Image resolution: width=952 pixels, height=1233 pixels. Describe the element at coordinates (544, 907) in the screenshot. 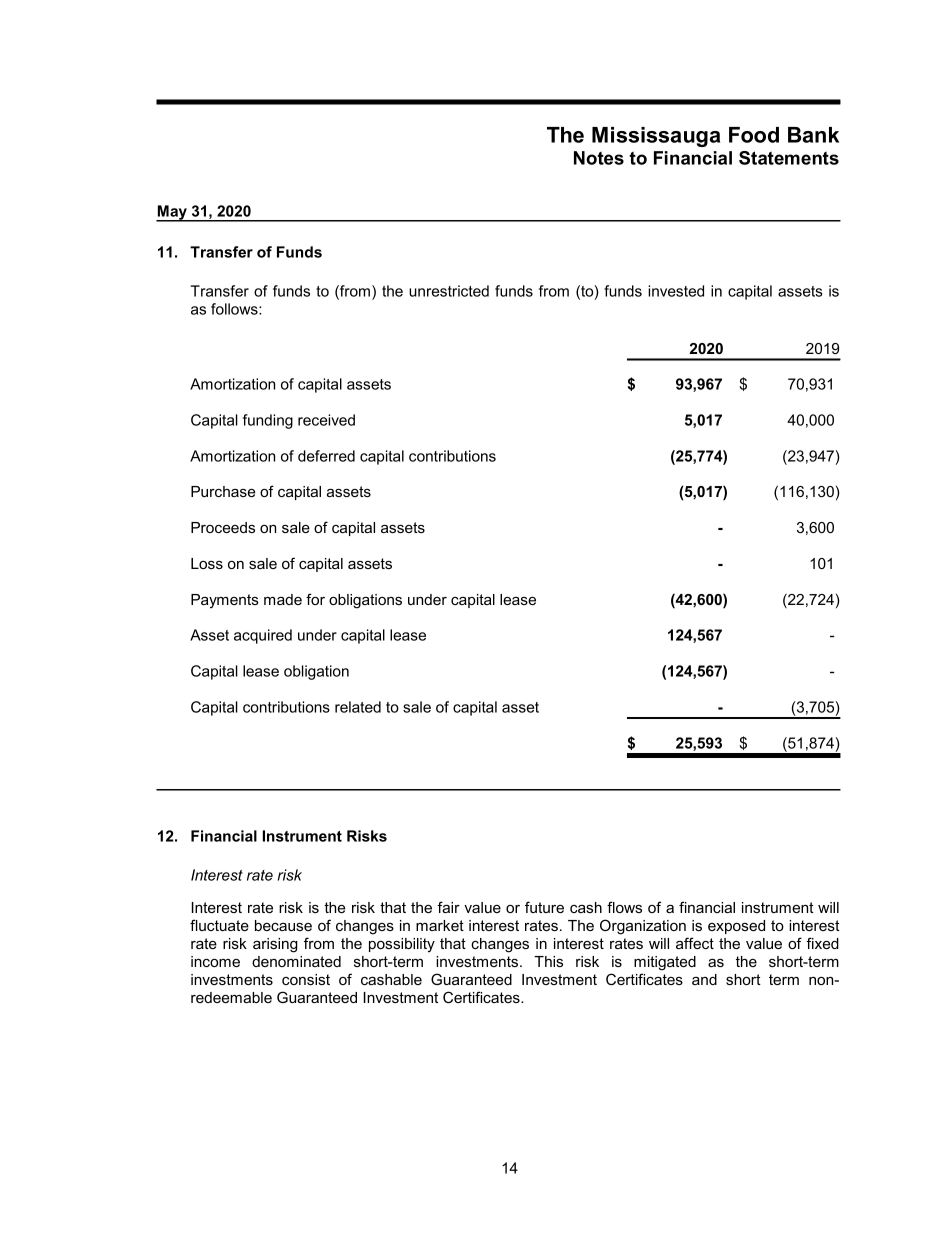

I see `future` at that location.
